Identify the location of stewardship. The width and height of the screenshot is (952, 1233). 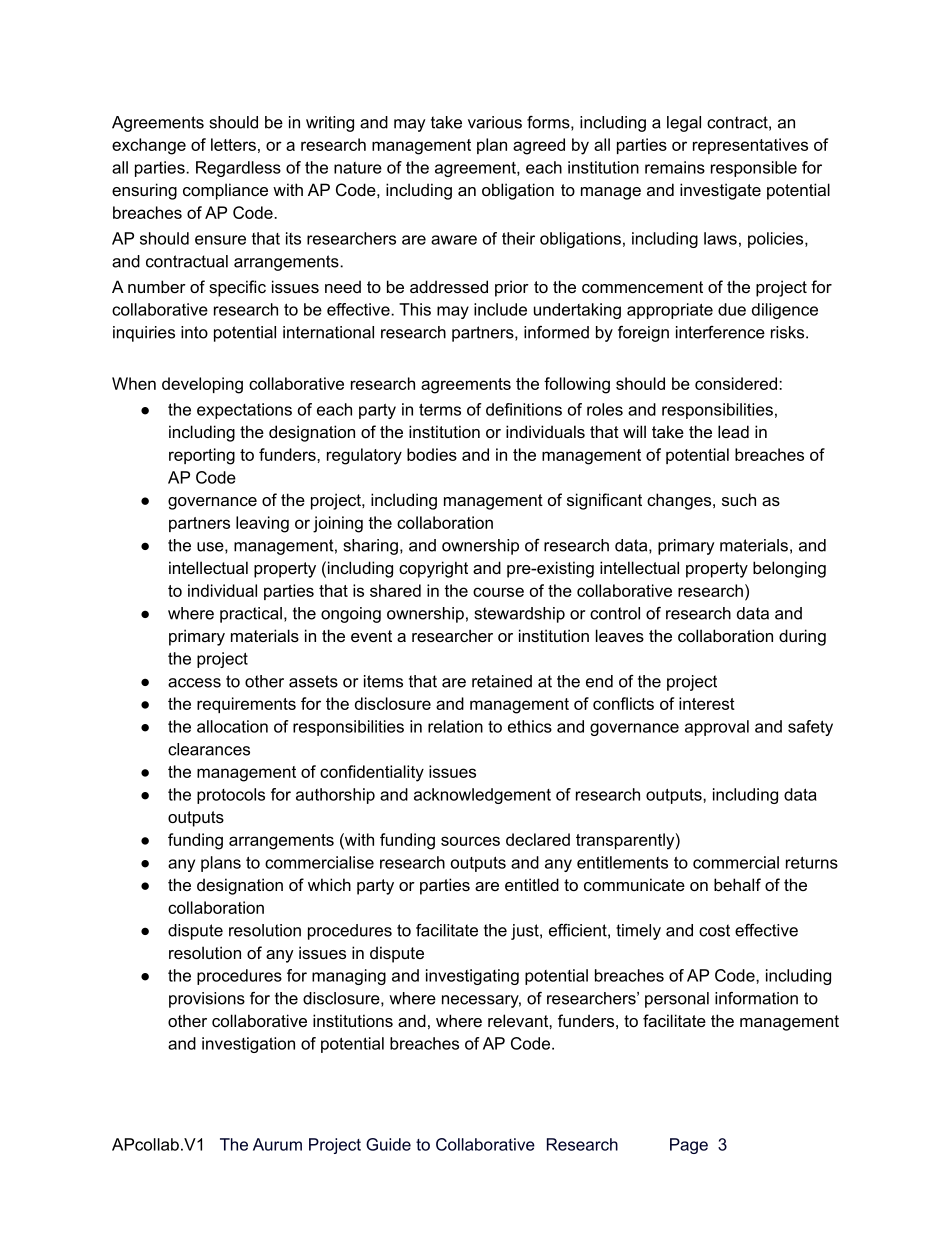
(520, 615).
